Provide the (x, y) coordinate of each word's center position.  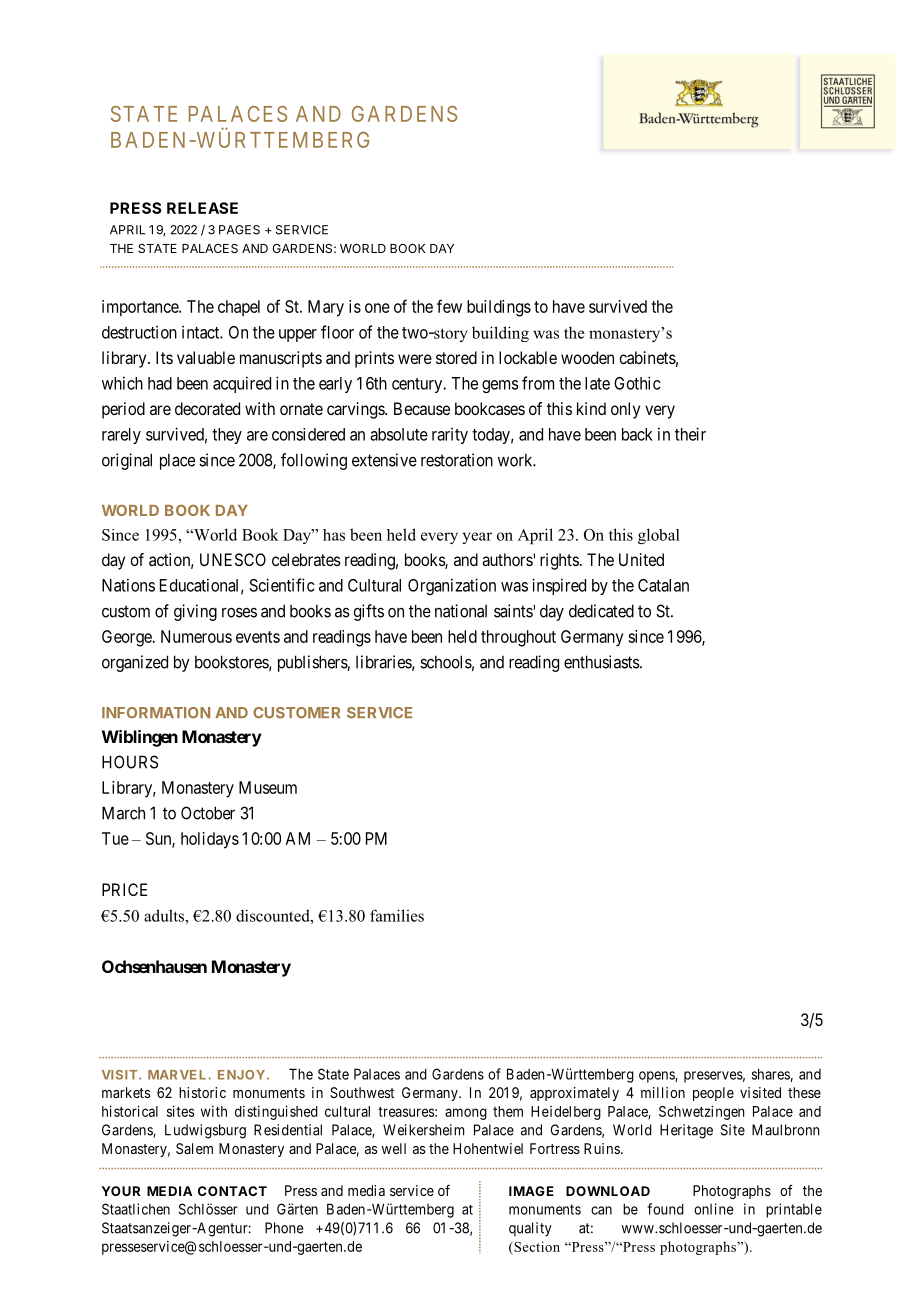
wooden (587, 357)
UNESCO (233, 559)
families (397, 915)
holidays (210, 840)
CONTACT (232, 1191)
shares (771, 1074)
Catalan (663, 585)
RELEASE (202, 208)
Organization (452, 586)
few (449, 306)
